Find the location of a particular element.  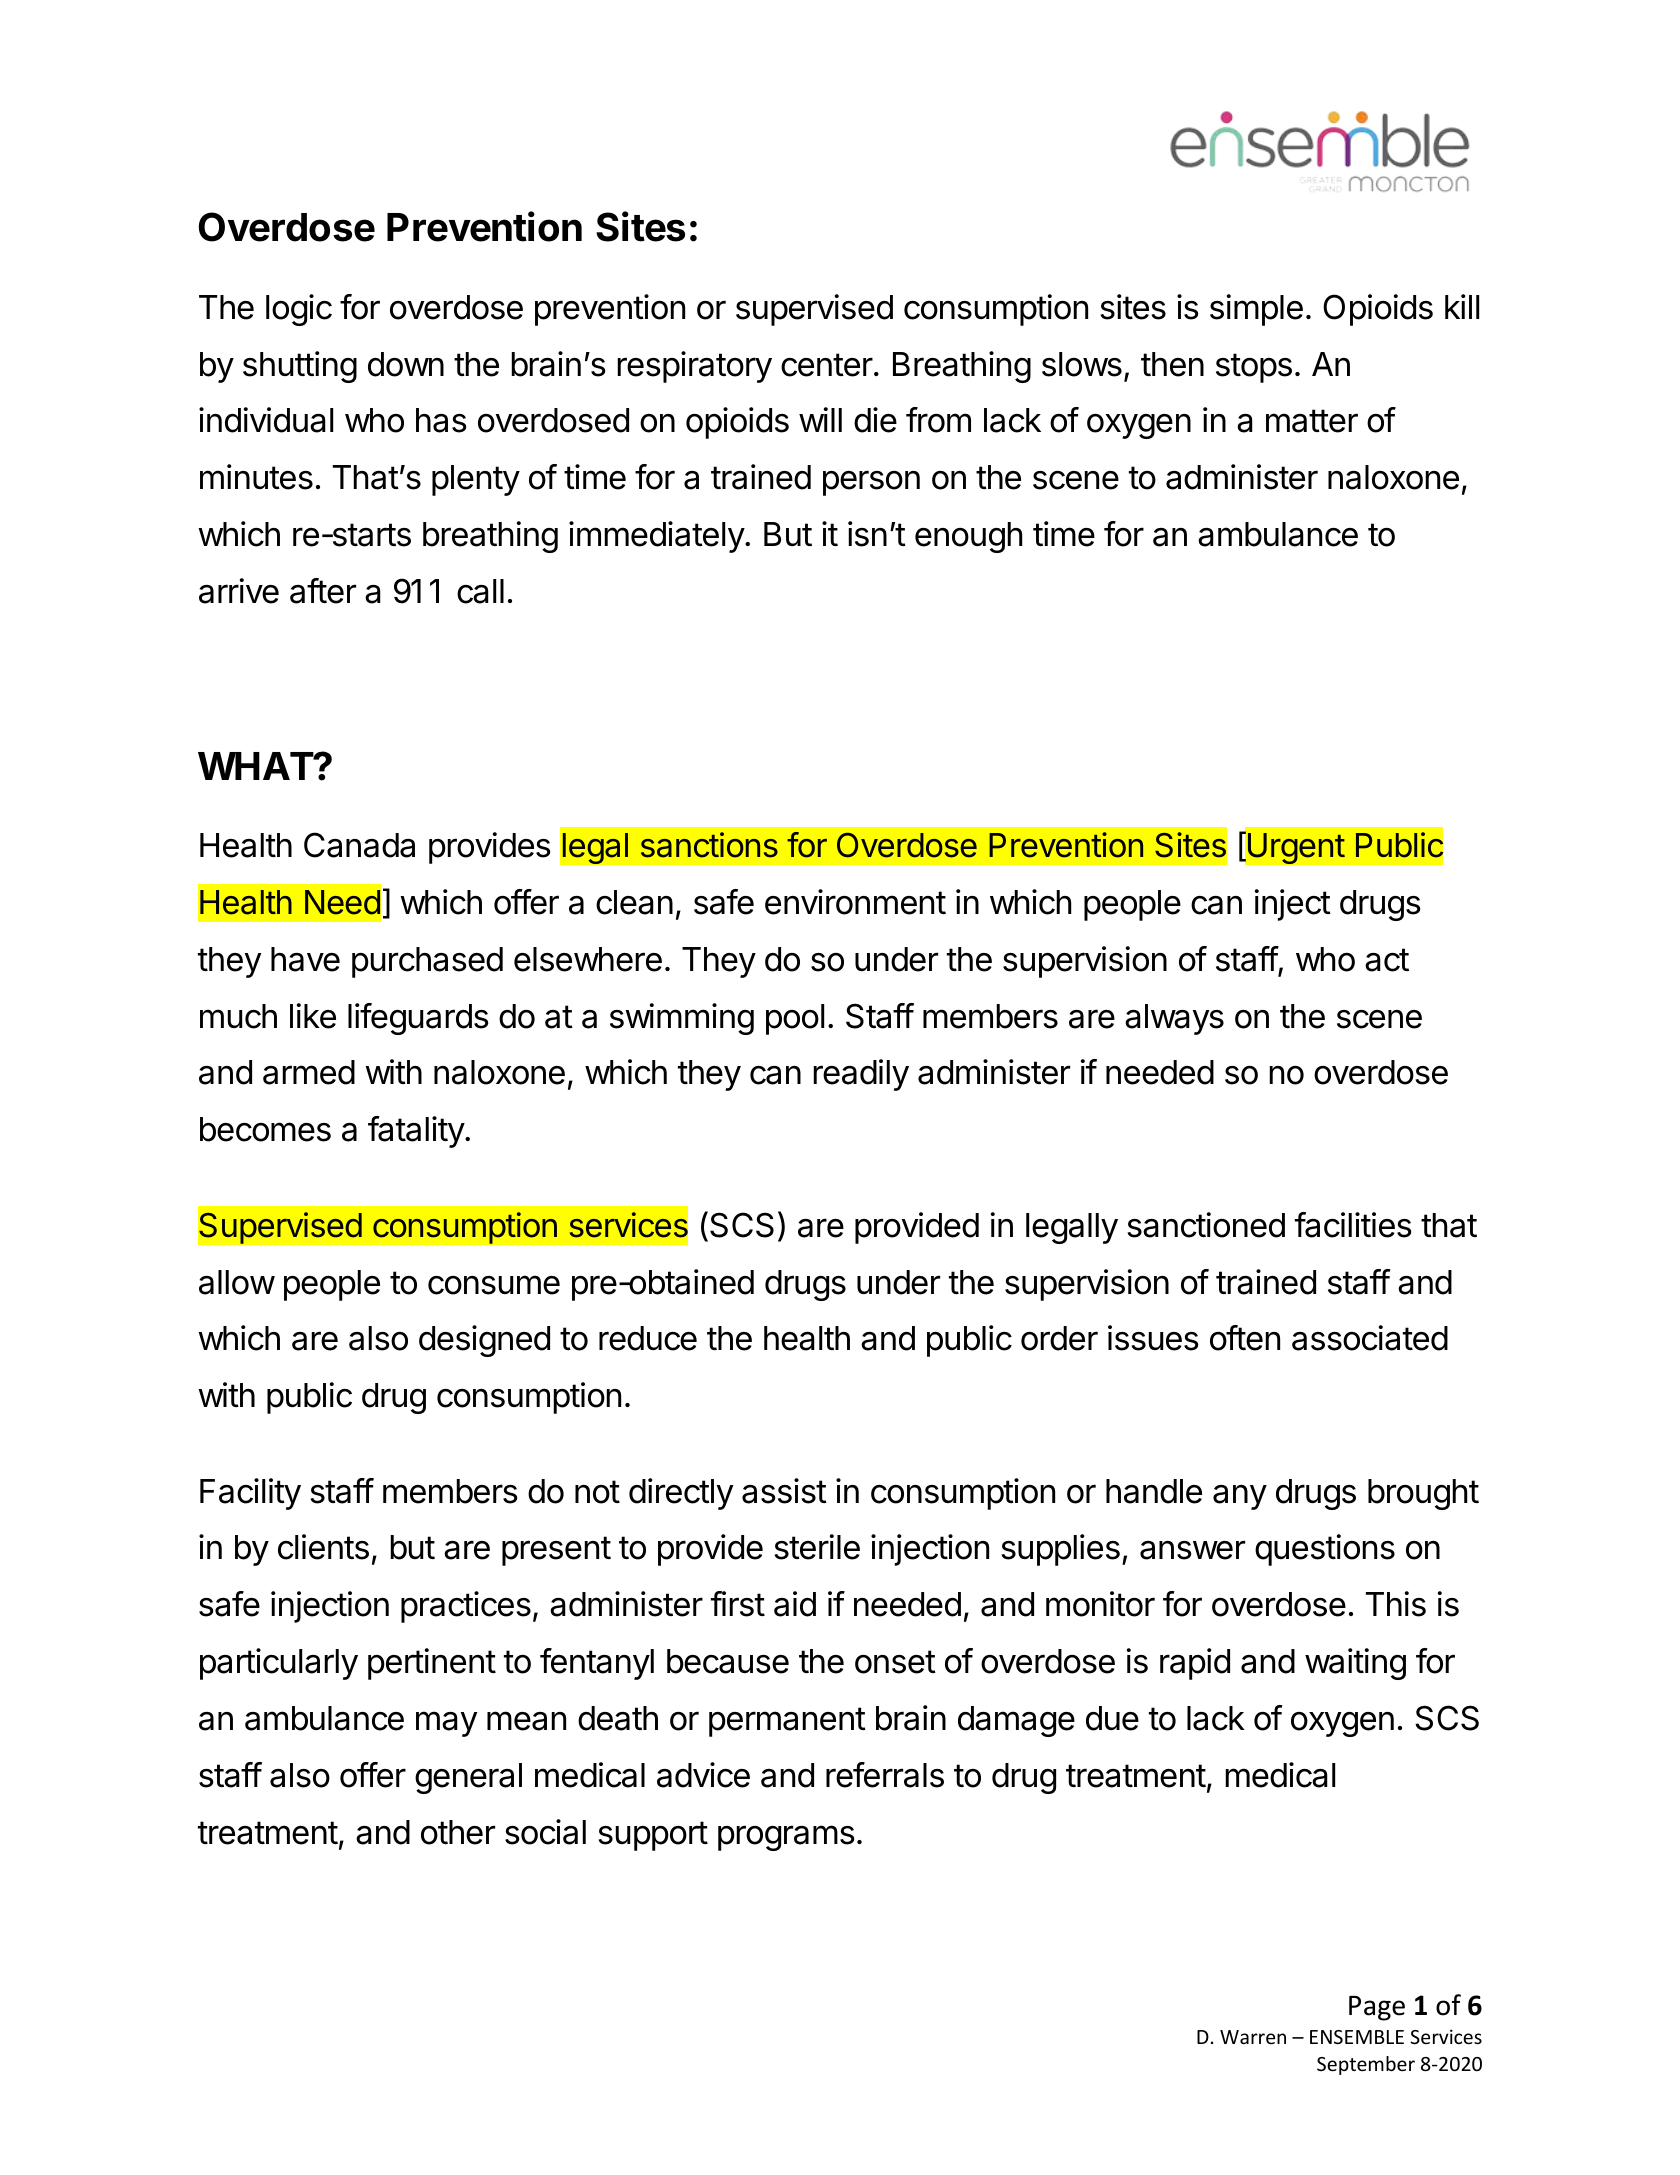

Canada is located at coordinates (359, 845).
